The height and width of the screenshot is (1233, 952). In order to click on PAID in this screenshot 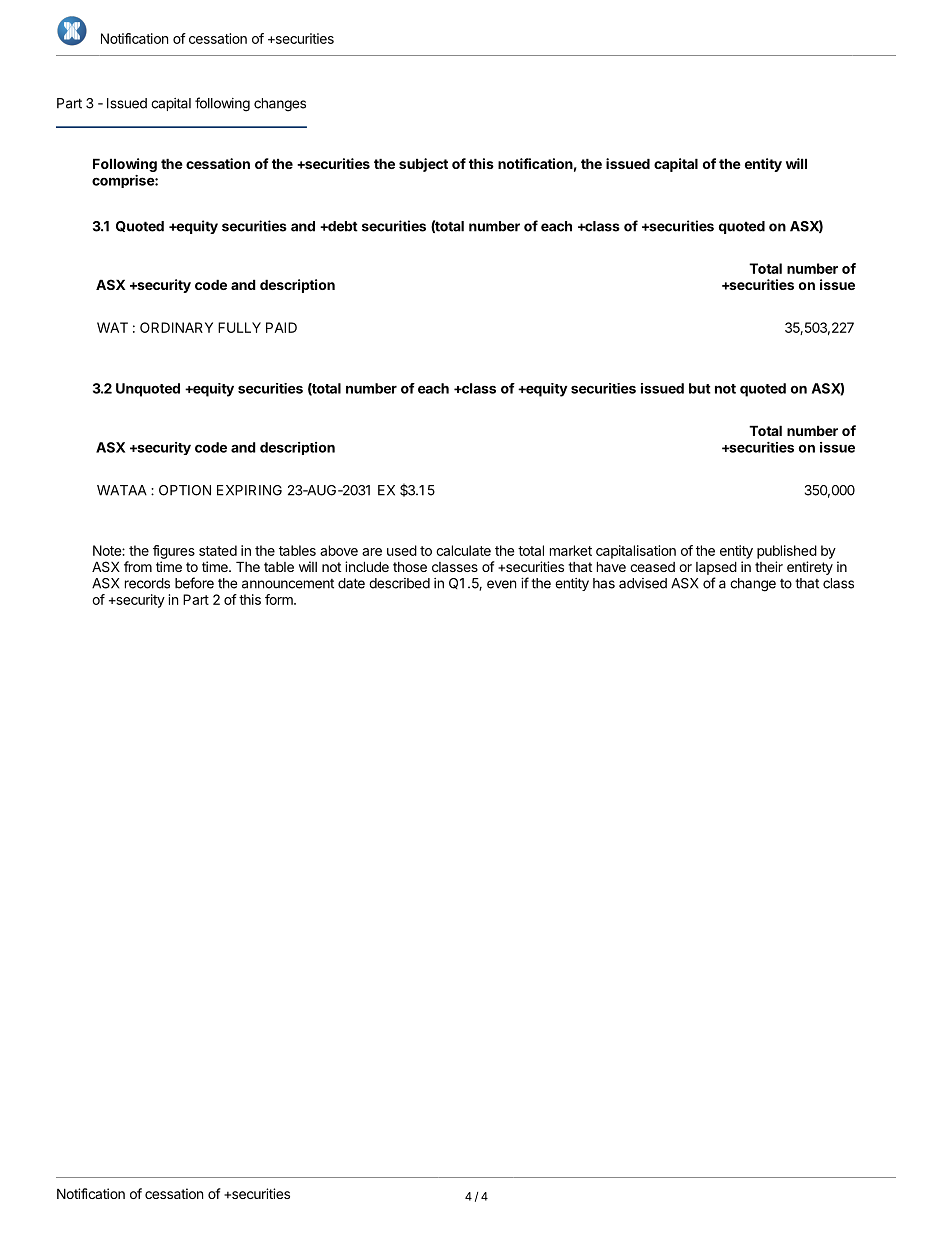, I will do `click(281, 327)`.
